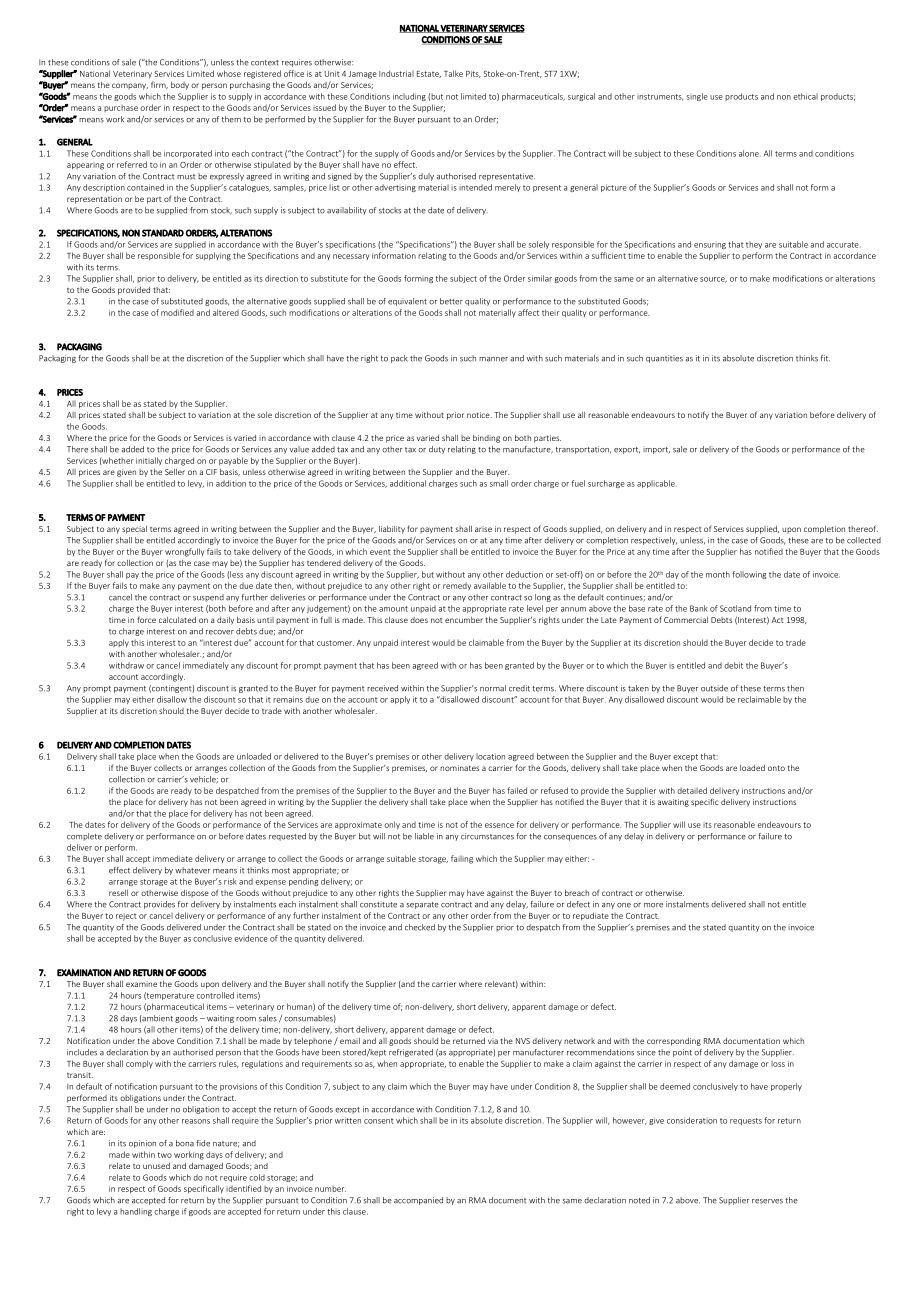 The height and width of the image is (1308, 924). What do you see at coordinates (451, 301) in the image?
I see `better` at bounding box center [451, 301].
